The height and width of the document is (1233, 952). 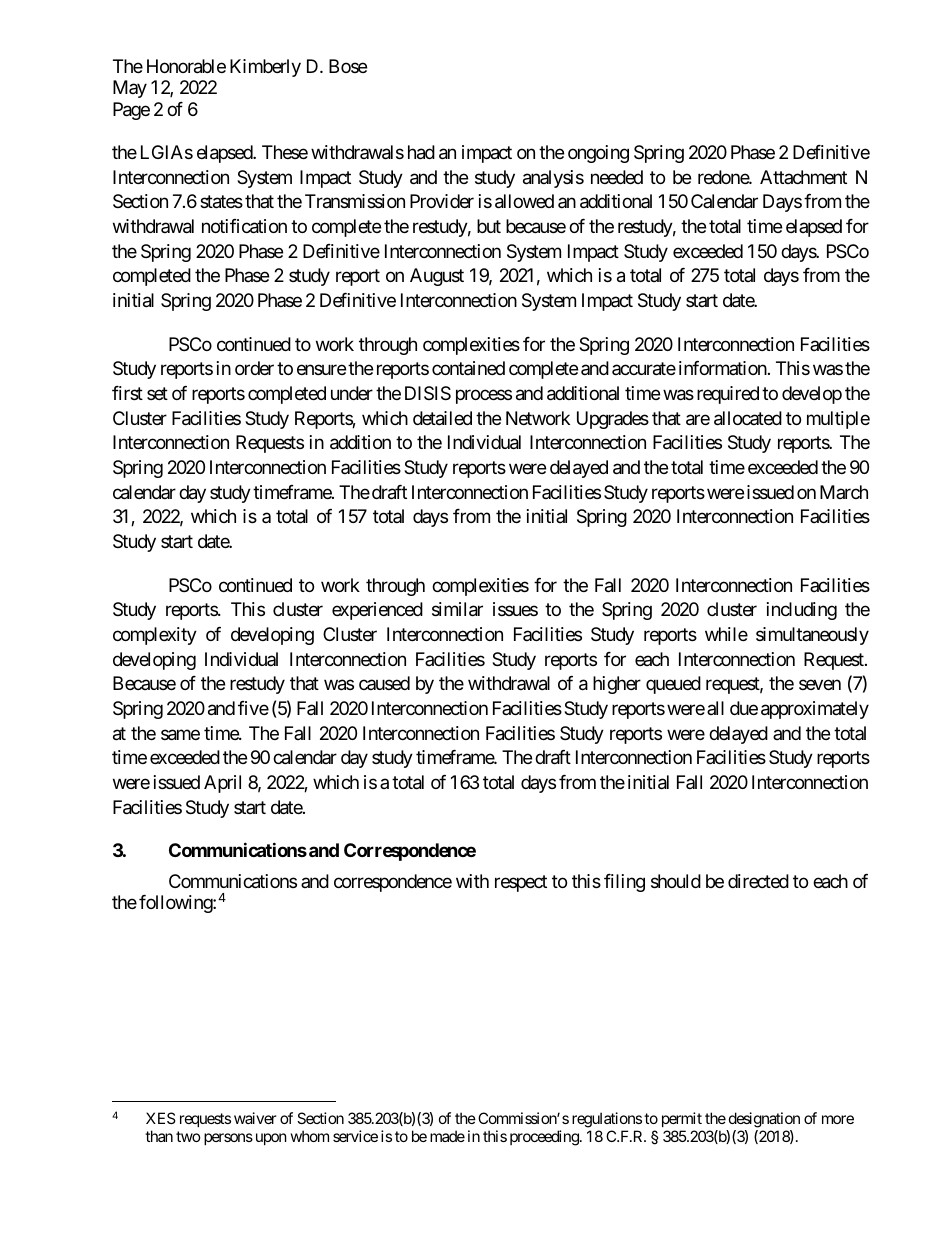 I want to click on regulations, so click(x=607, y=1121).
